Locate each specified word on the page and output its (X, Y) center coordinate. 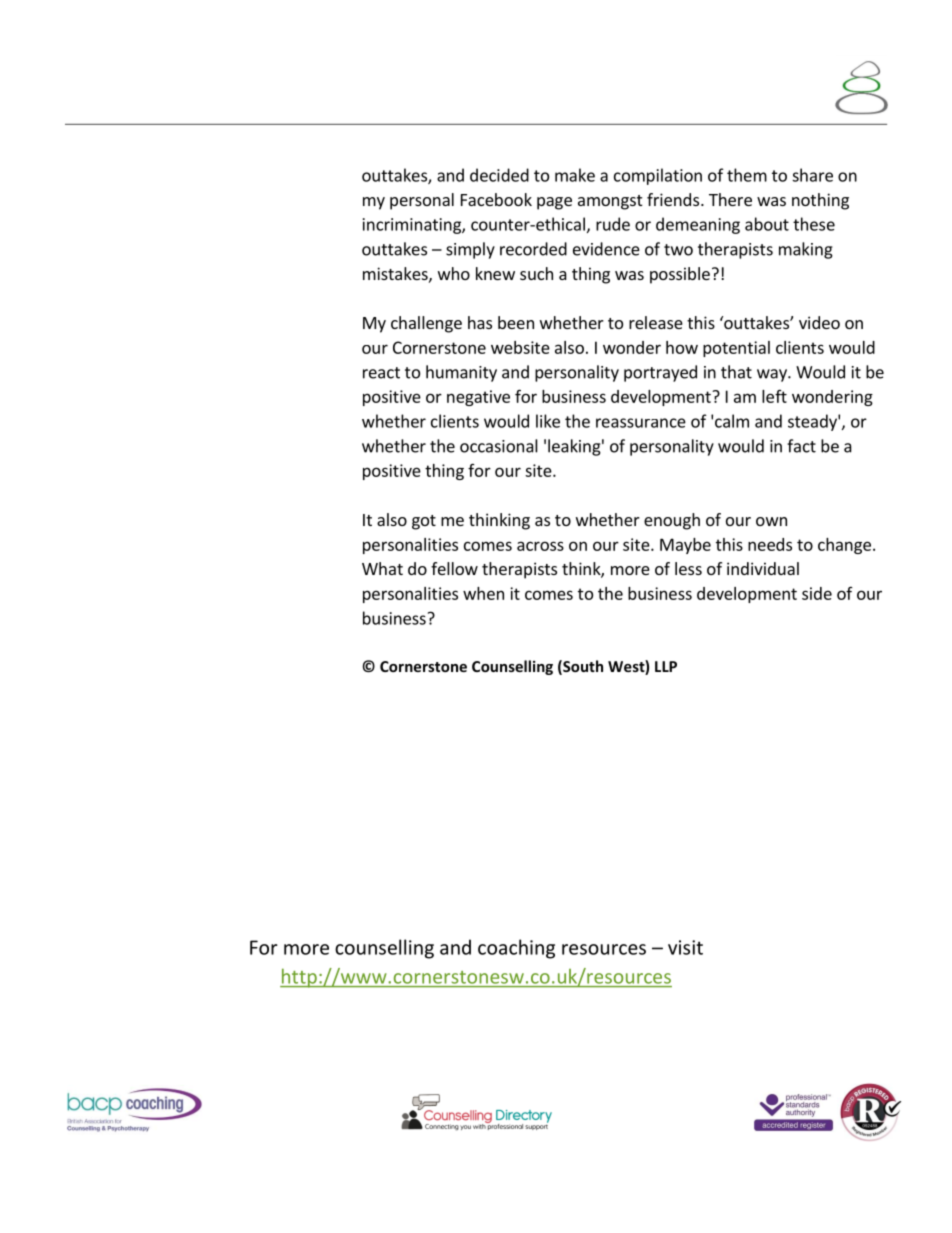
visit (685, 947)
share (812, 175)
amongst (610, 202)
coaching (516, 949)
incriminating (413, 226)
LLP (666, 666)
